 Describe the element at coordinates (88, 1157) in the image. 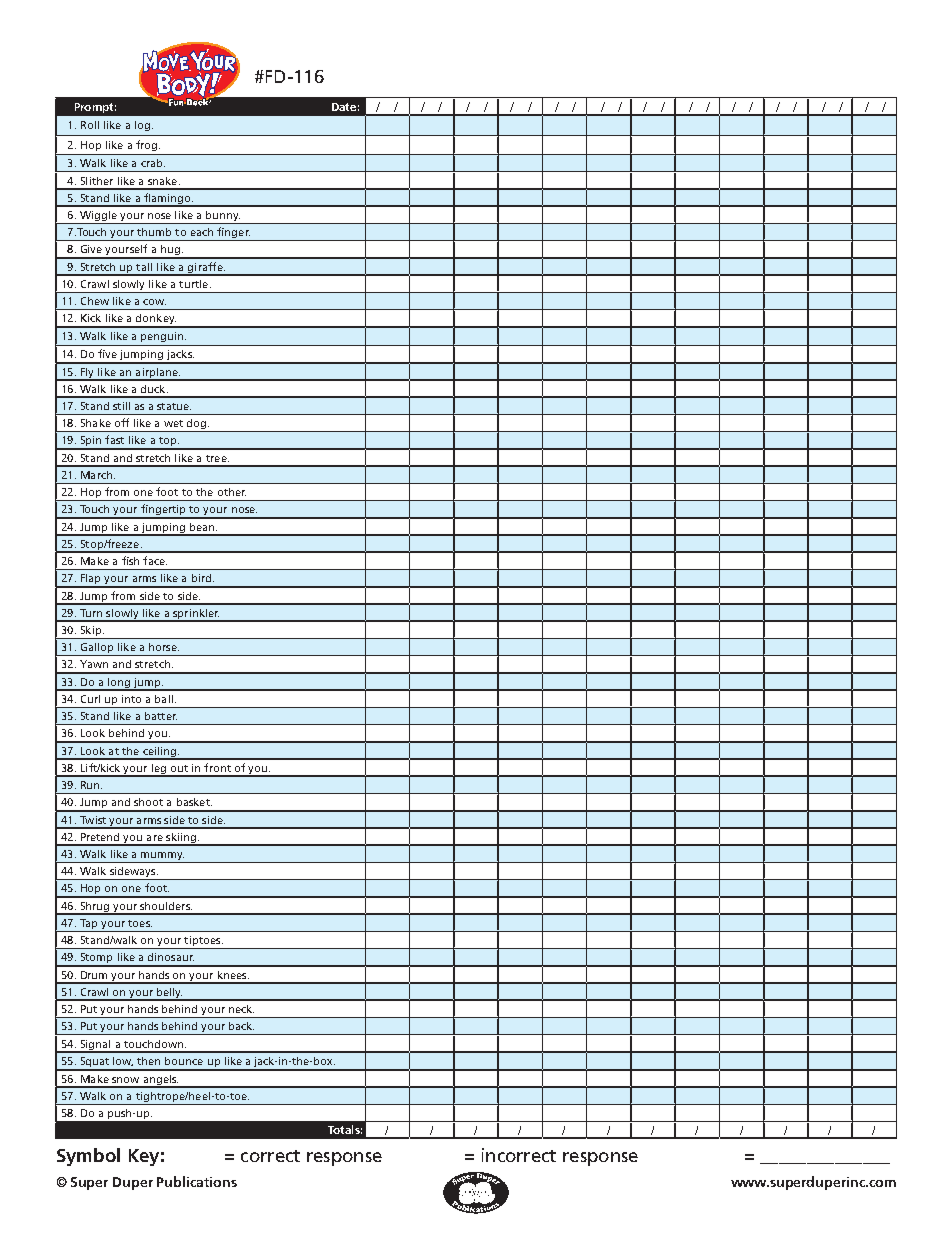

I see `Symbol` at that location.
